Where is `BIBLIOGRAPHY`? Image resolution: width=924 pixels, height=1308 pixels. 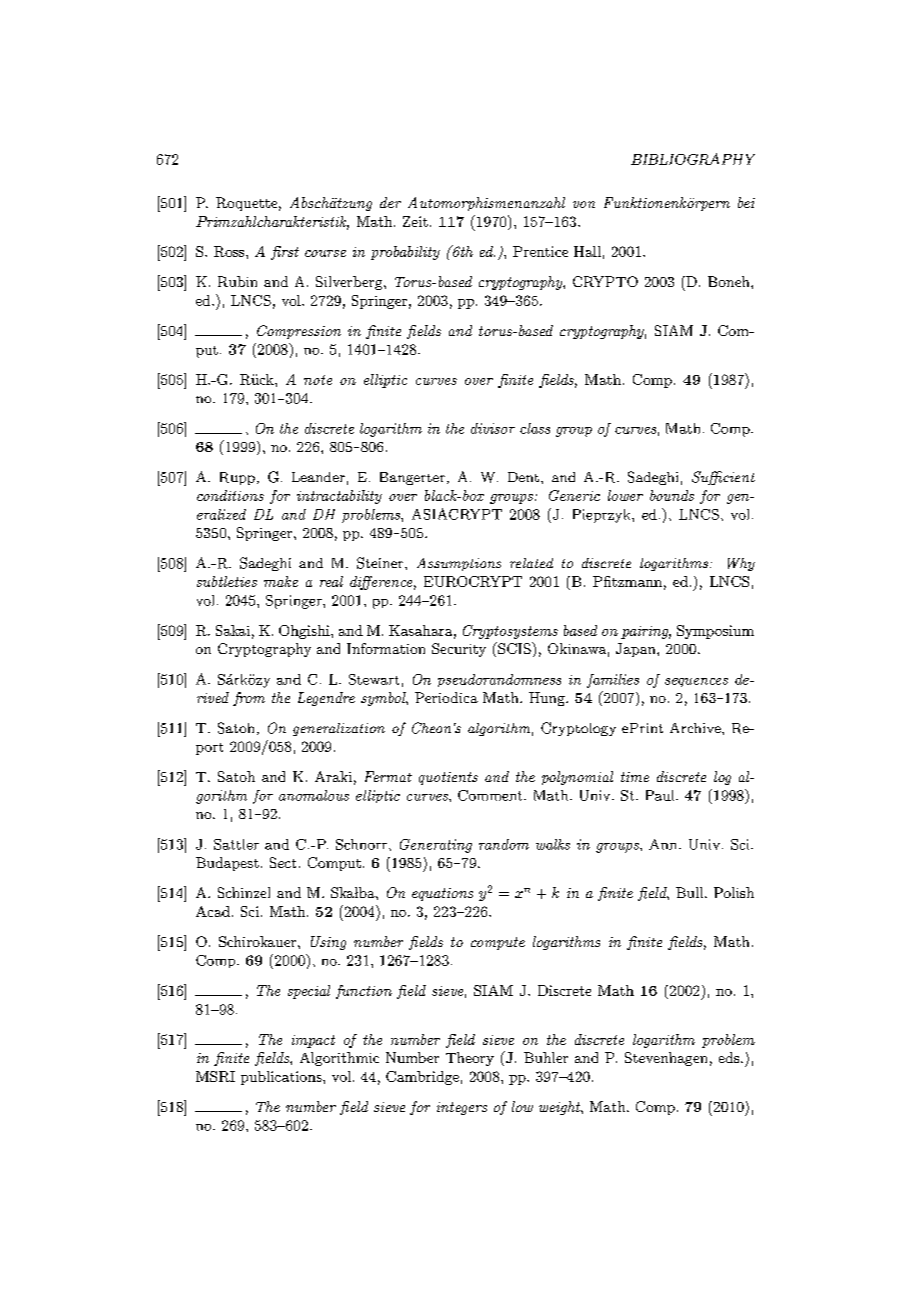 BIBLIOGRAPHY is located at coordinates (693, 159).
